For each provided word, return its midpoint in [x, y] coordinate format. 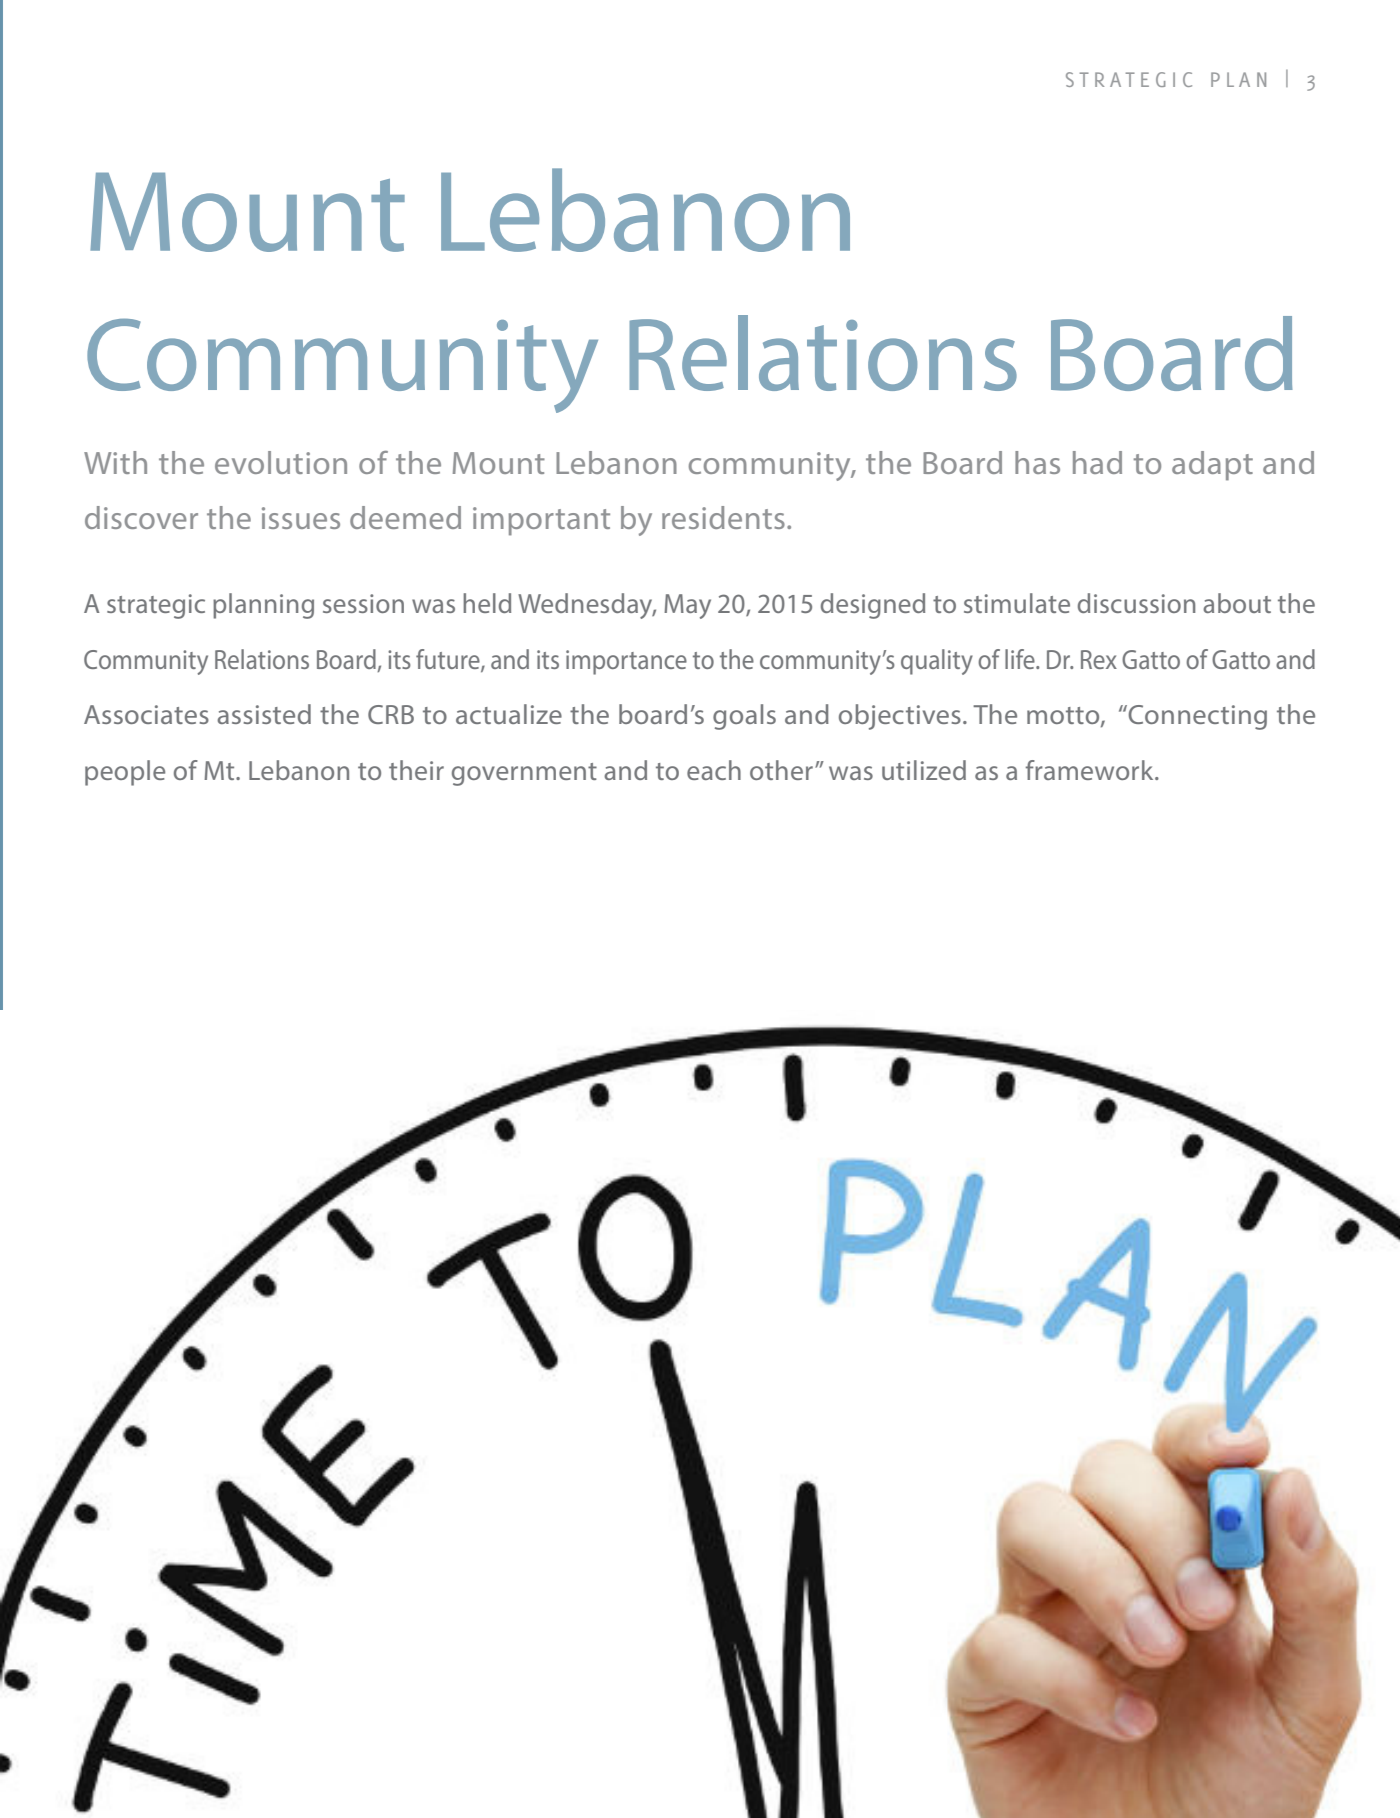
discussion [1136, 603]
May [687, 606]
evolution [281, 462]
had [1097, 462]
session [363, 603]
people [125, 773]
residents [723, 517]
